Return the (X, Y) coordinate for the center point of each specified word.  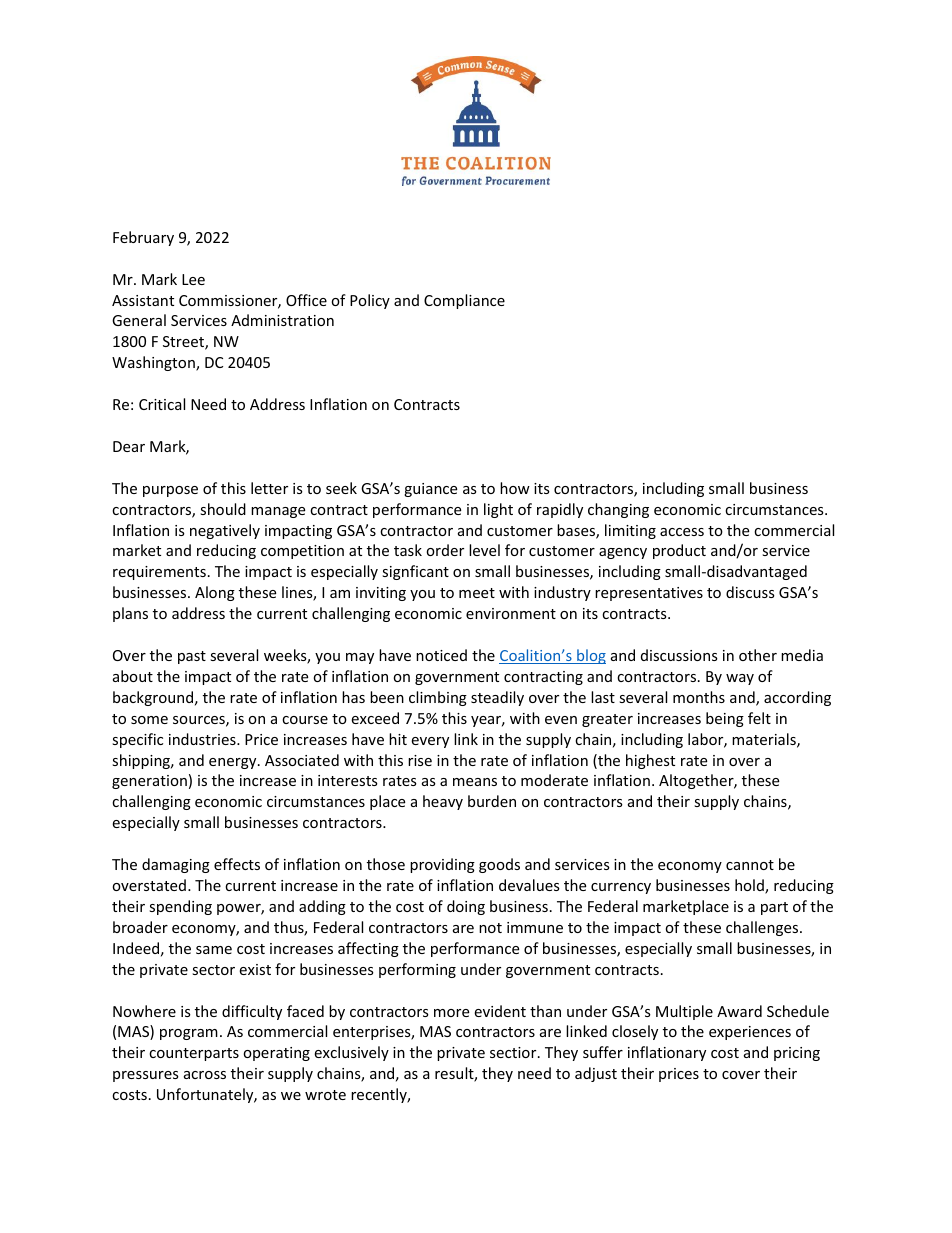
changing (618, 510)
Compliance (464, 301)
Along (215, 593)
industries (203, 739)
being (725, 719)
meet (477, 593)
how (515, 488)
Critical (162, 404)
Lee (193, 279)
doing (466, 907)
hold (750, 886)
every (430, 742)
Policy (370, 301)
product (679, 551)
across (205, 1075)
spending (180, 907)
